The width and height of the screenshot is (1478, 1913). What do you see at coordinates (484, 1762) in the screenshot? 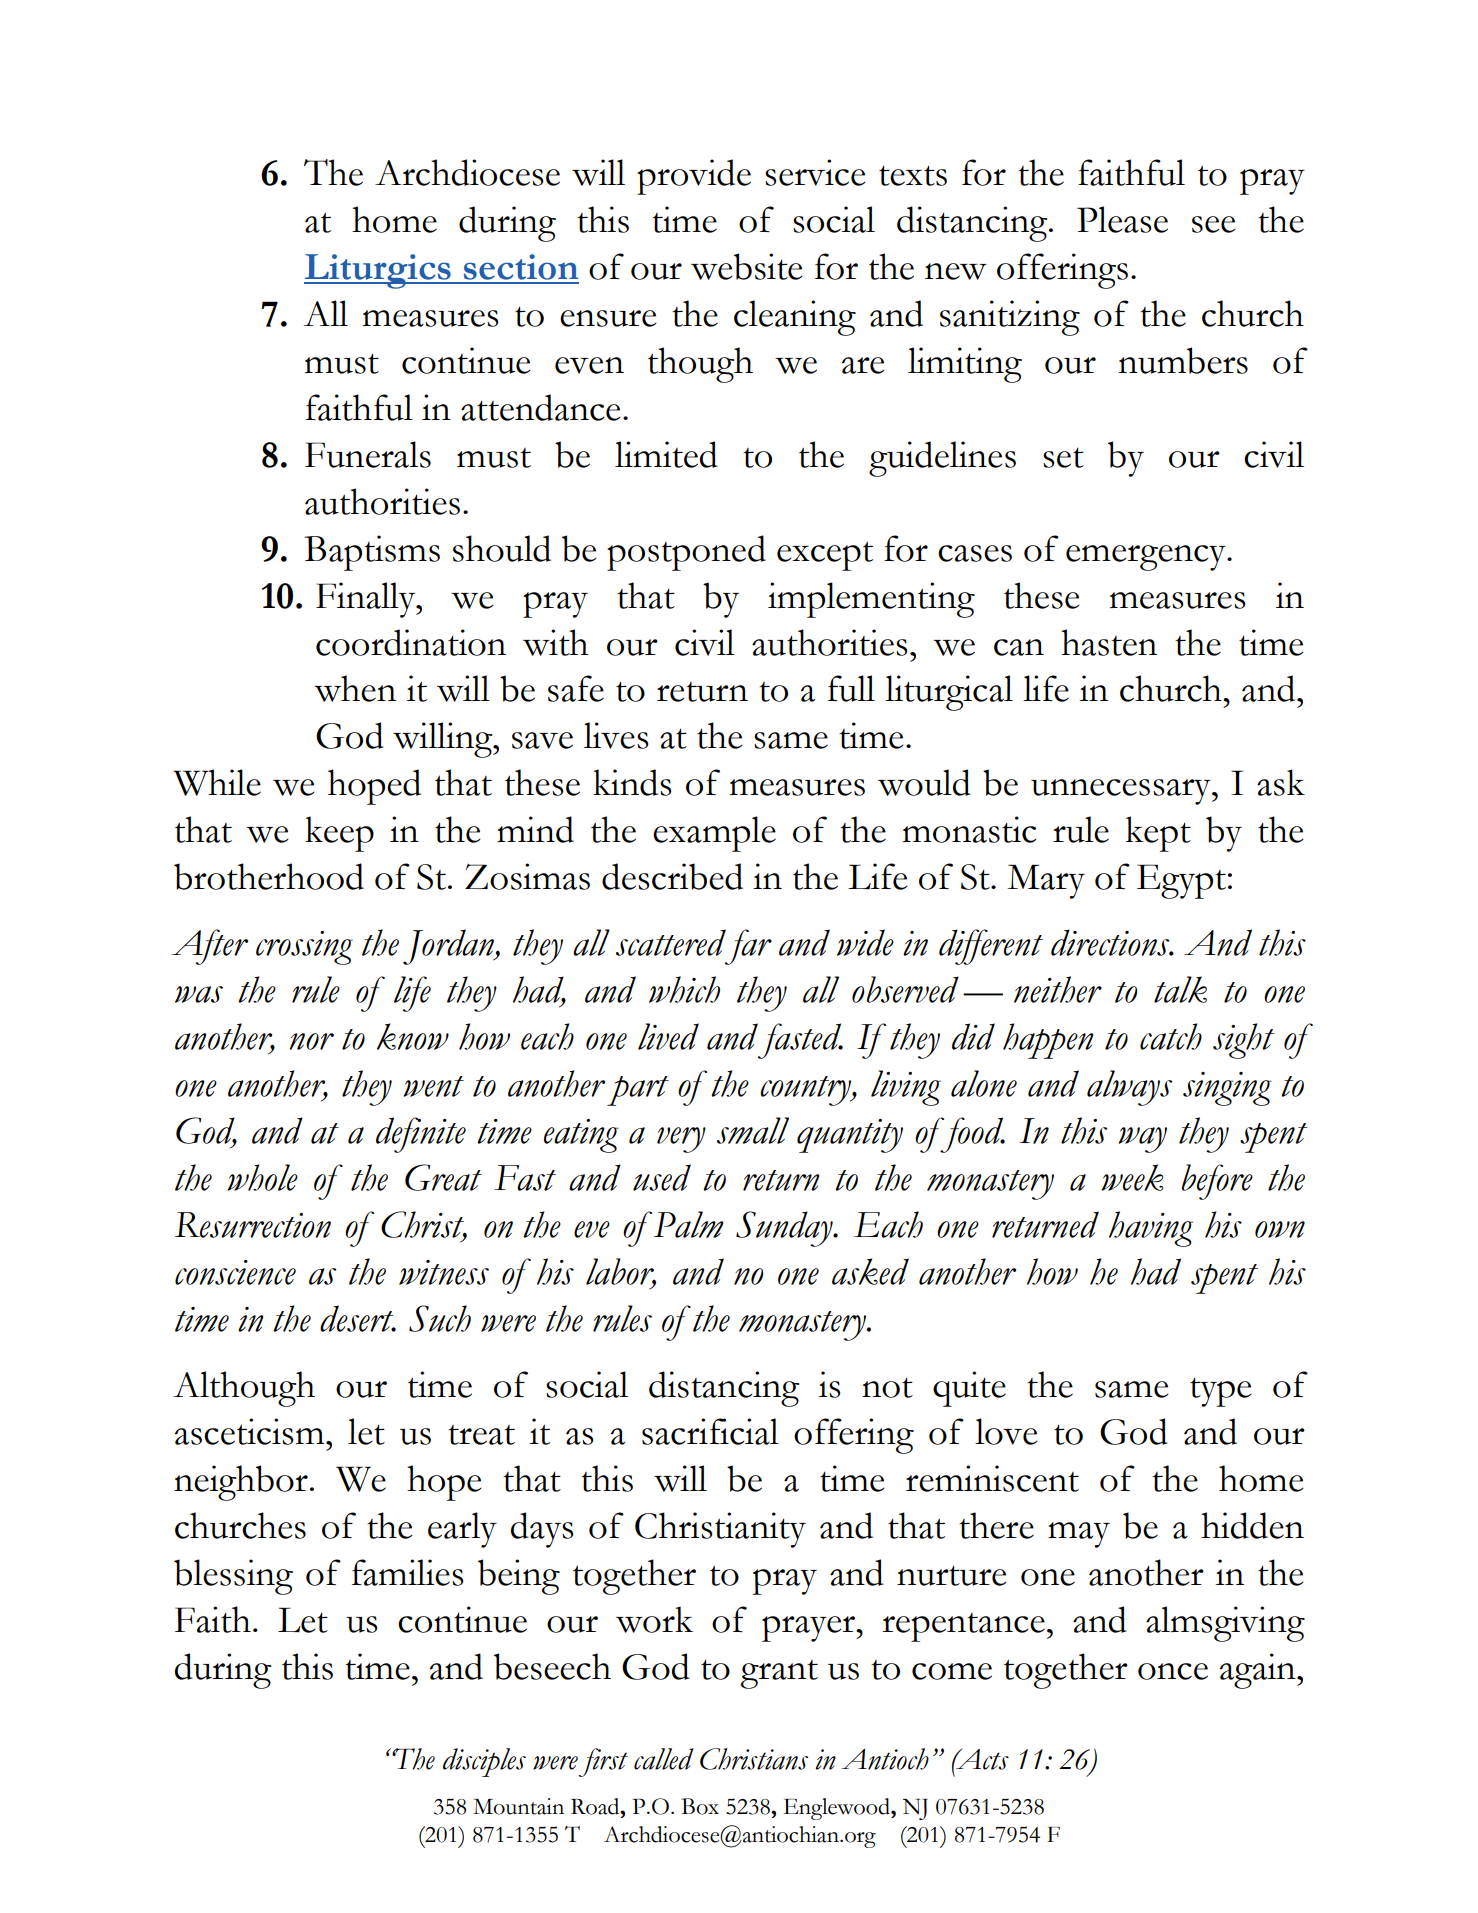
I see `disciples` at bounding box center [484, 1762].
